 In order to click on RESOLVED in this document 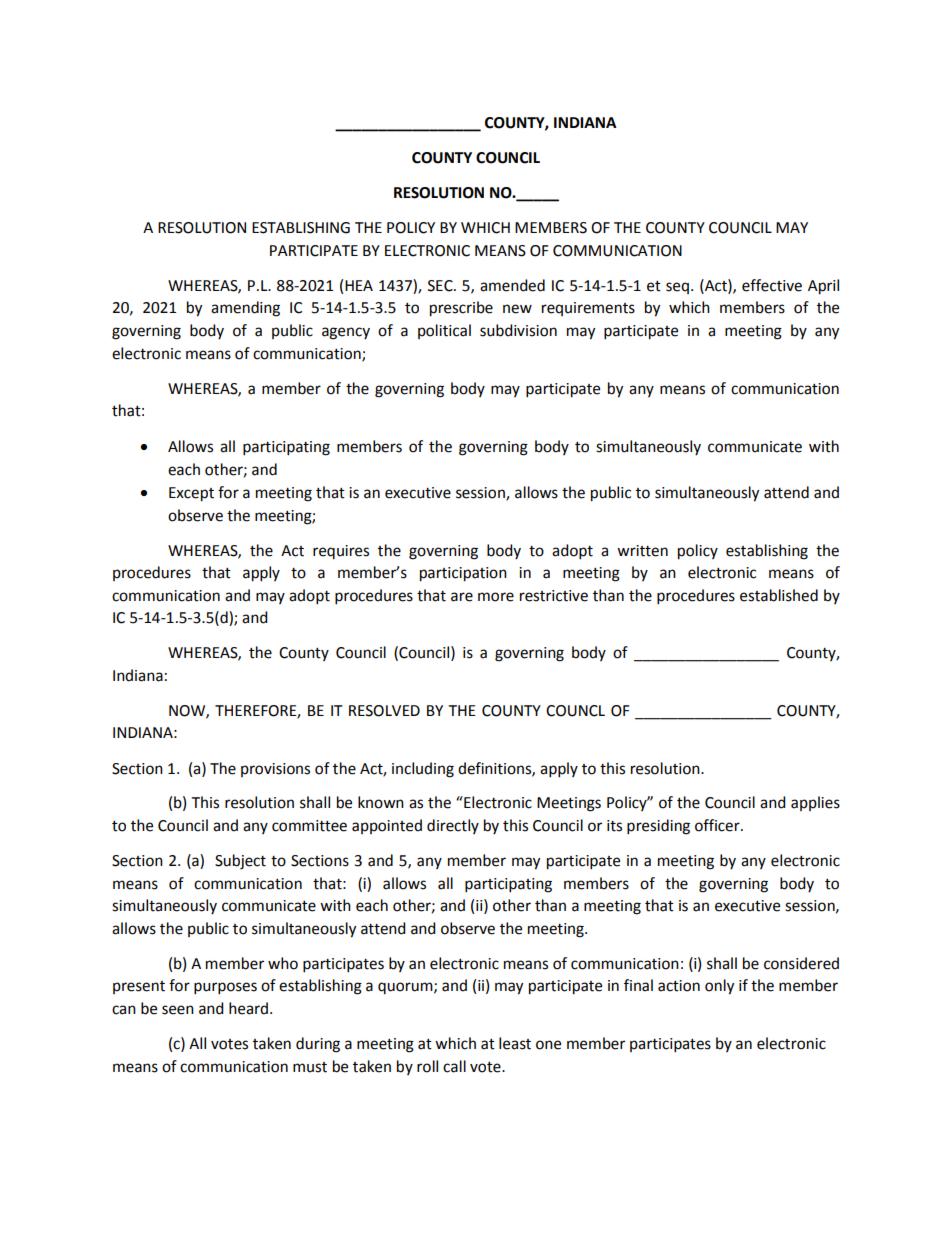, I will do `click(384, 711)`.
